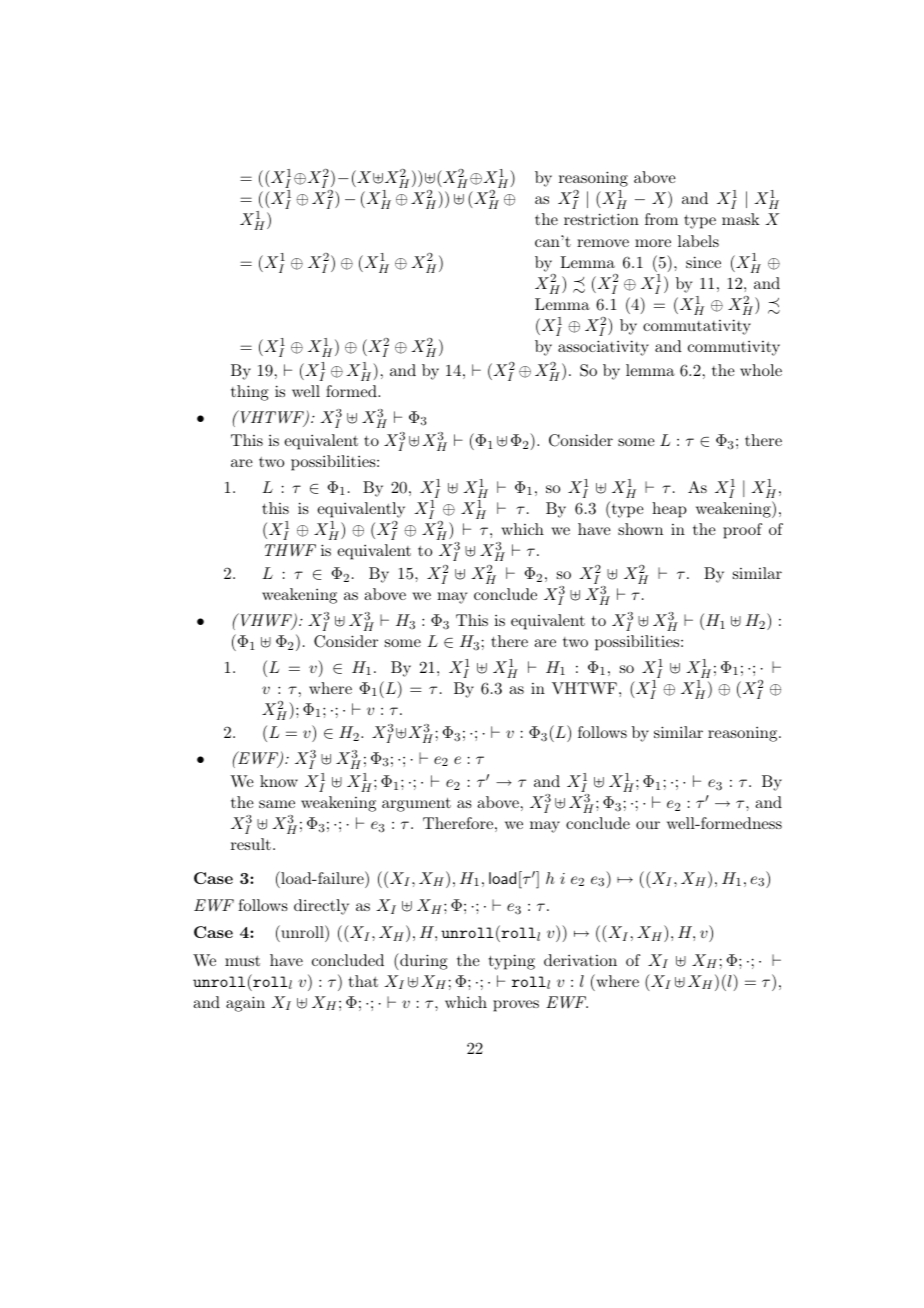  I want to click on proof, so click(742, 531).
